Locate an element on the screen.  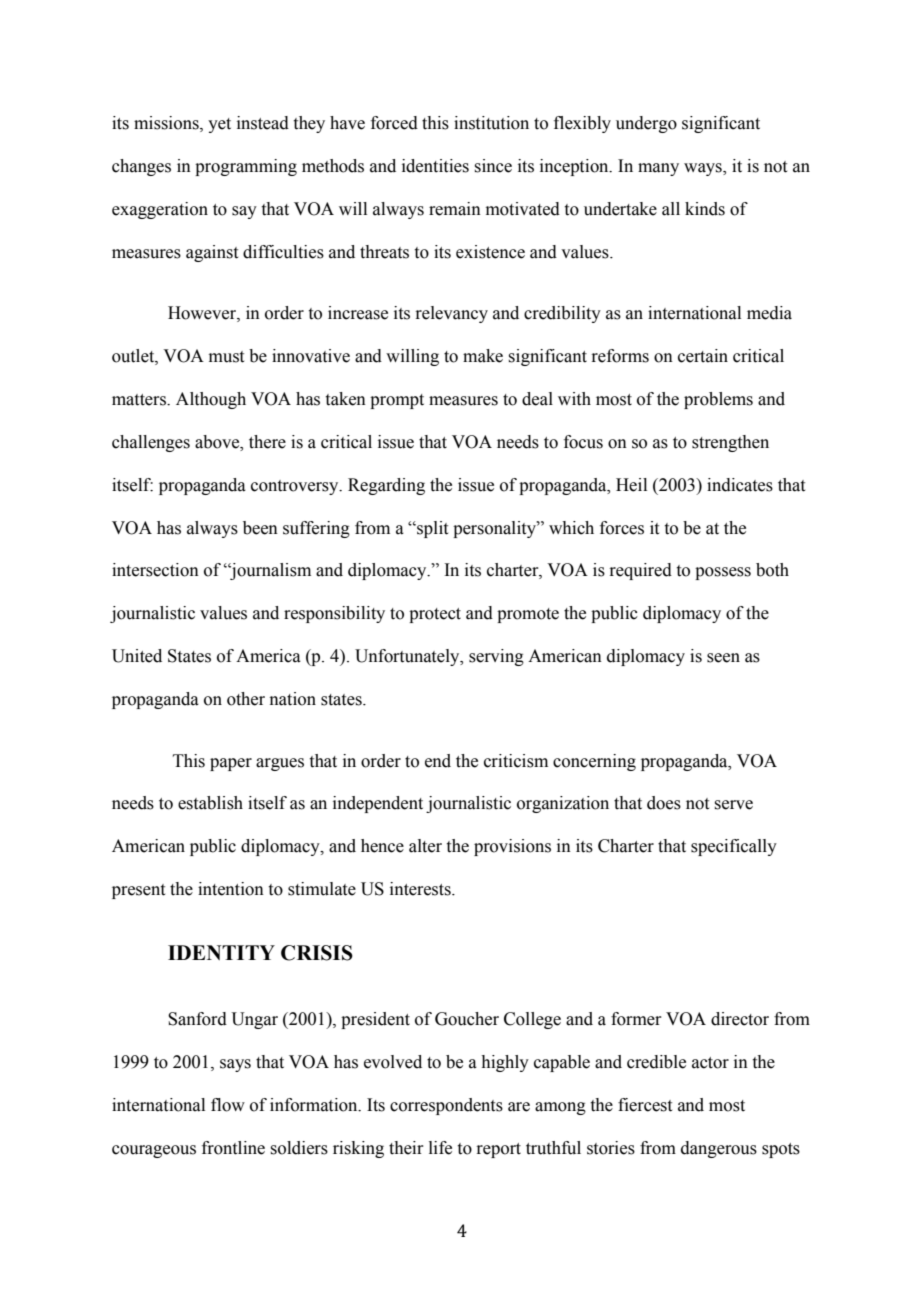
many is located at coordinates (658, 169).
